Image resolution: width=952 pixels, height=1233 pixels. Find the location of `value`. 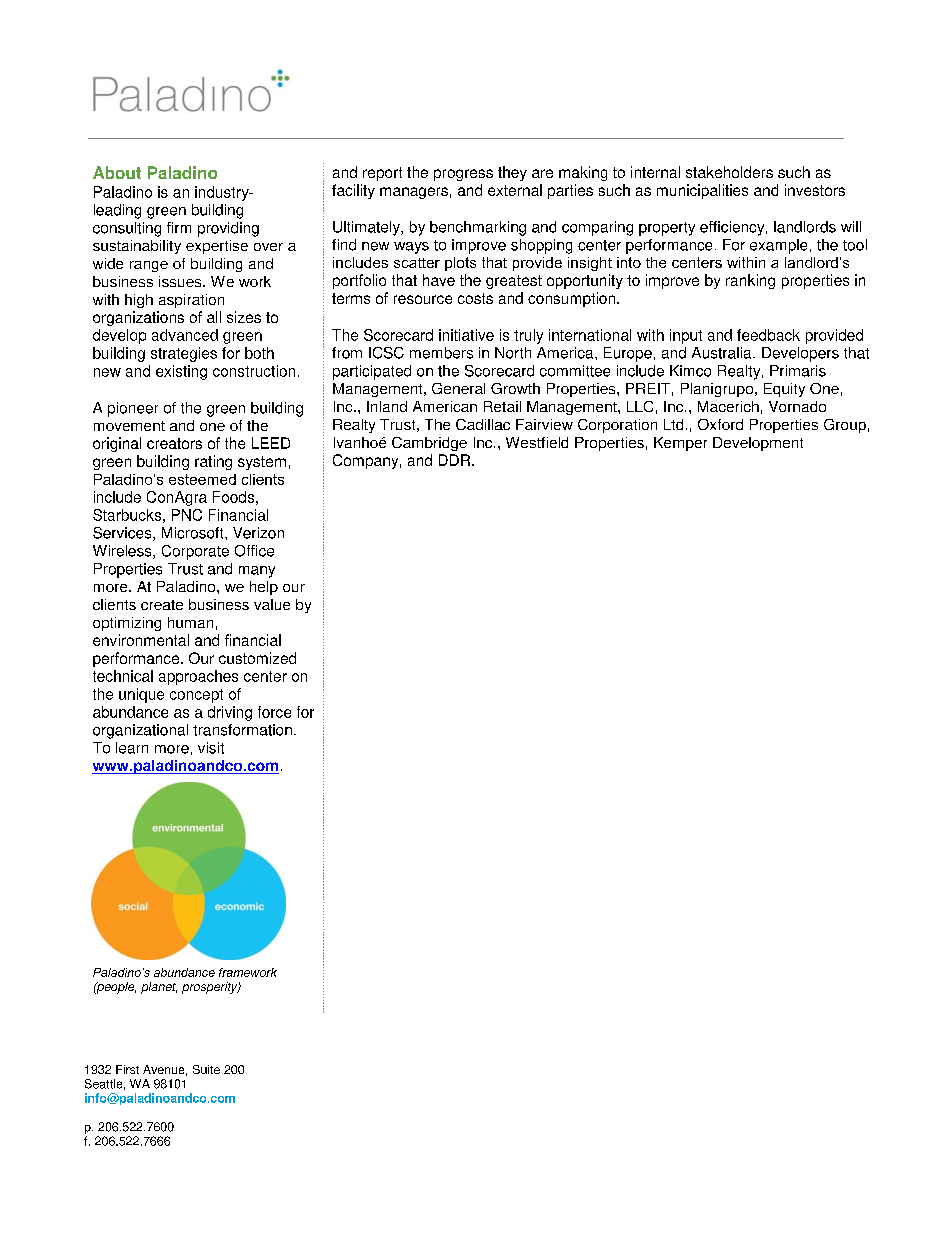

value is located at coordinates (272, 604).
